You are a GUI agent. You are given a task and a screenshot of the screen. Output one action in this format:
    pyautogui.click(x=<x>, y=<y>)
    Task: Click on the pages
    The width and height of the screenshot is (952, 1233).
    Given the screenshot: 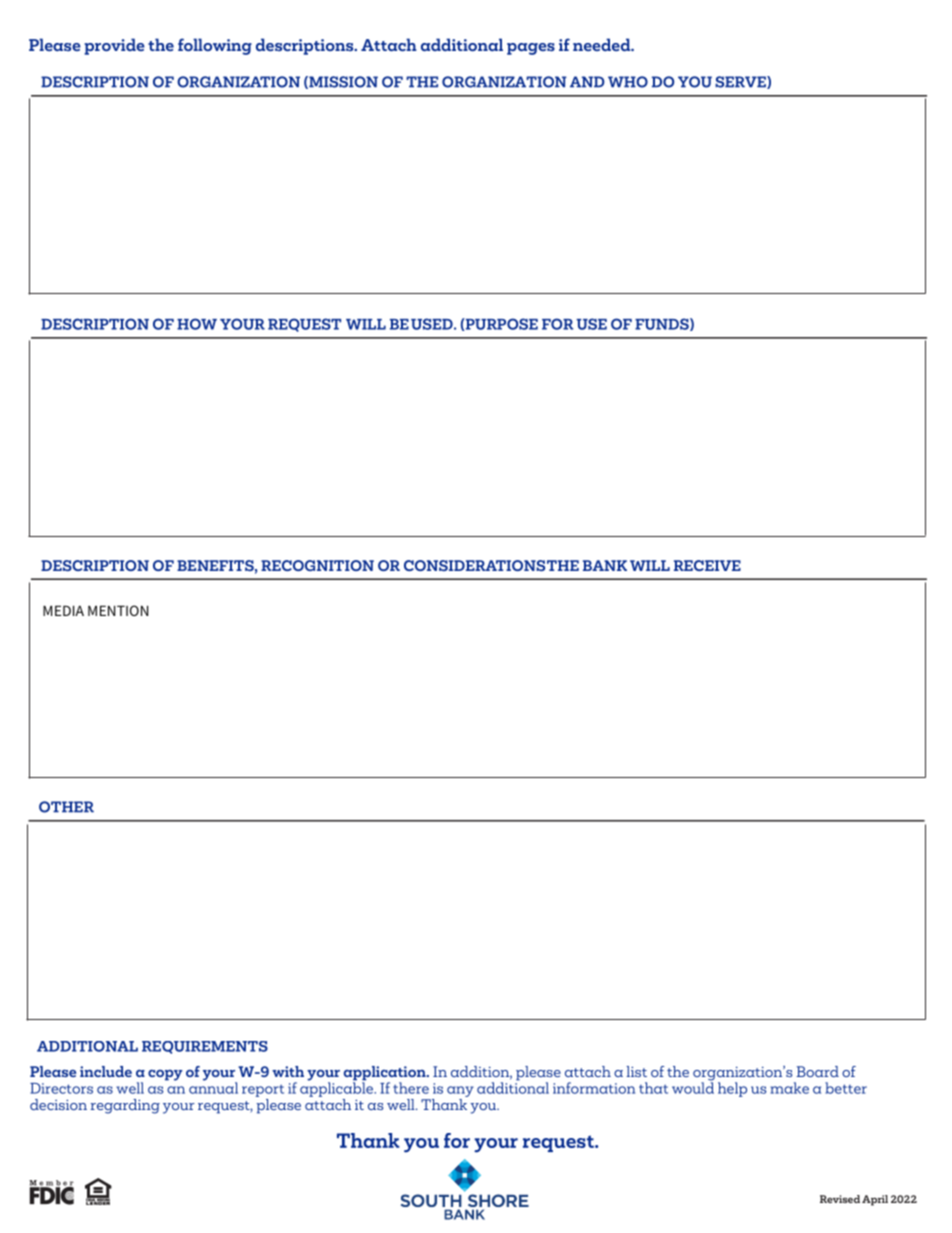 What is the action you would take?
    pyautogui.click(x=531, y=49)
